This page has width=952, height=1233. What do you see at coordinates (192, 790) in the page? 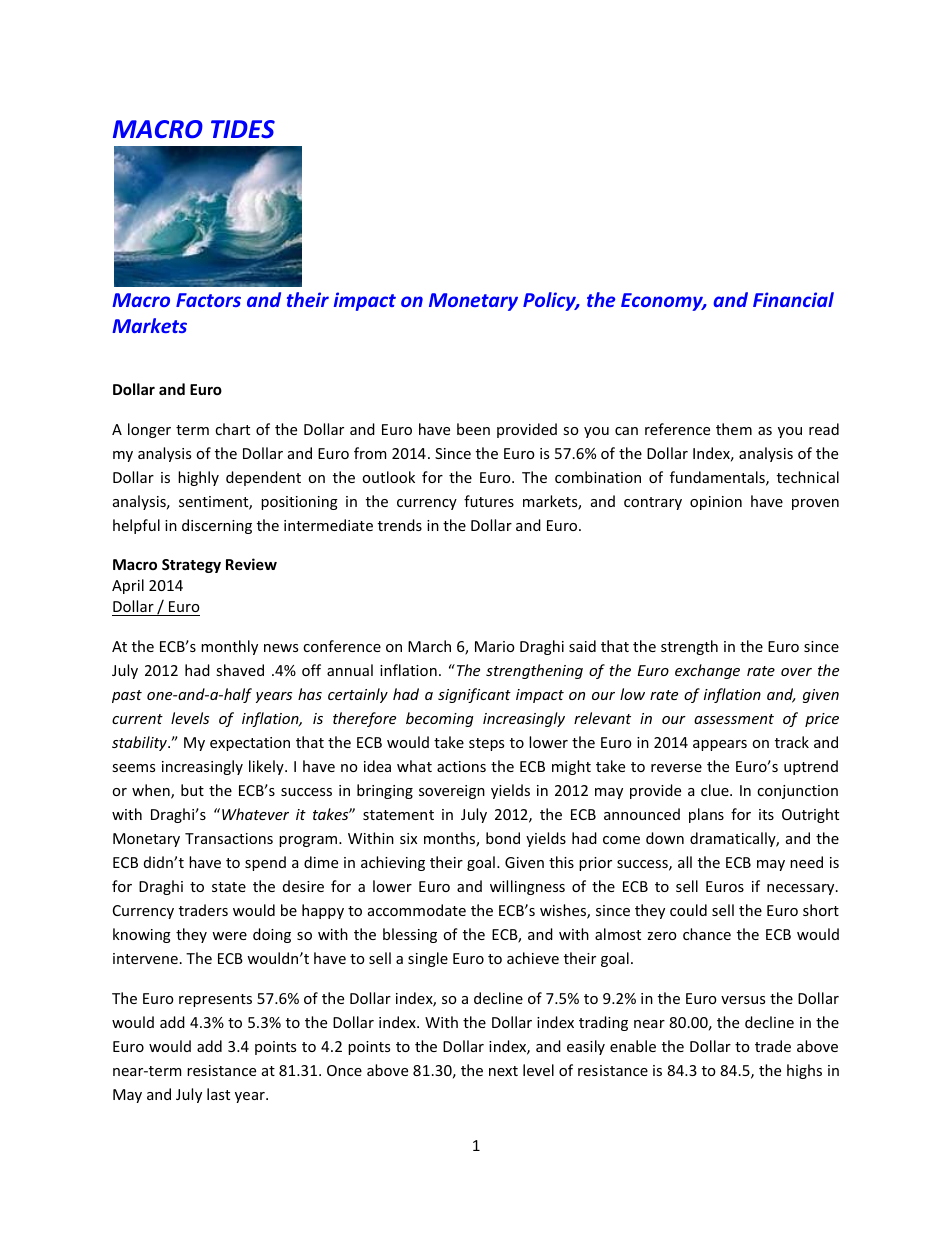
I see `but` at bounding box center [192, 790].
